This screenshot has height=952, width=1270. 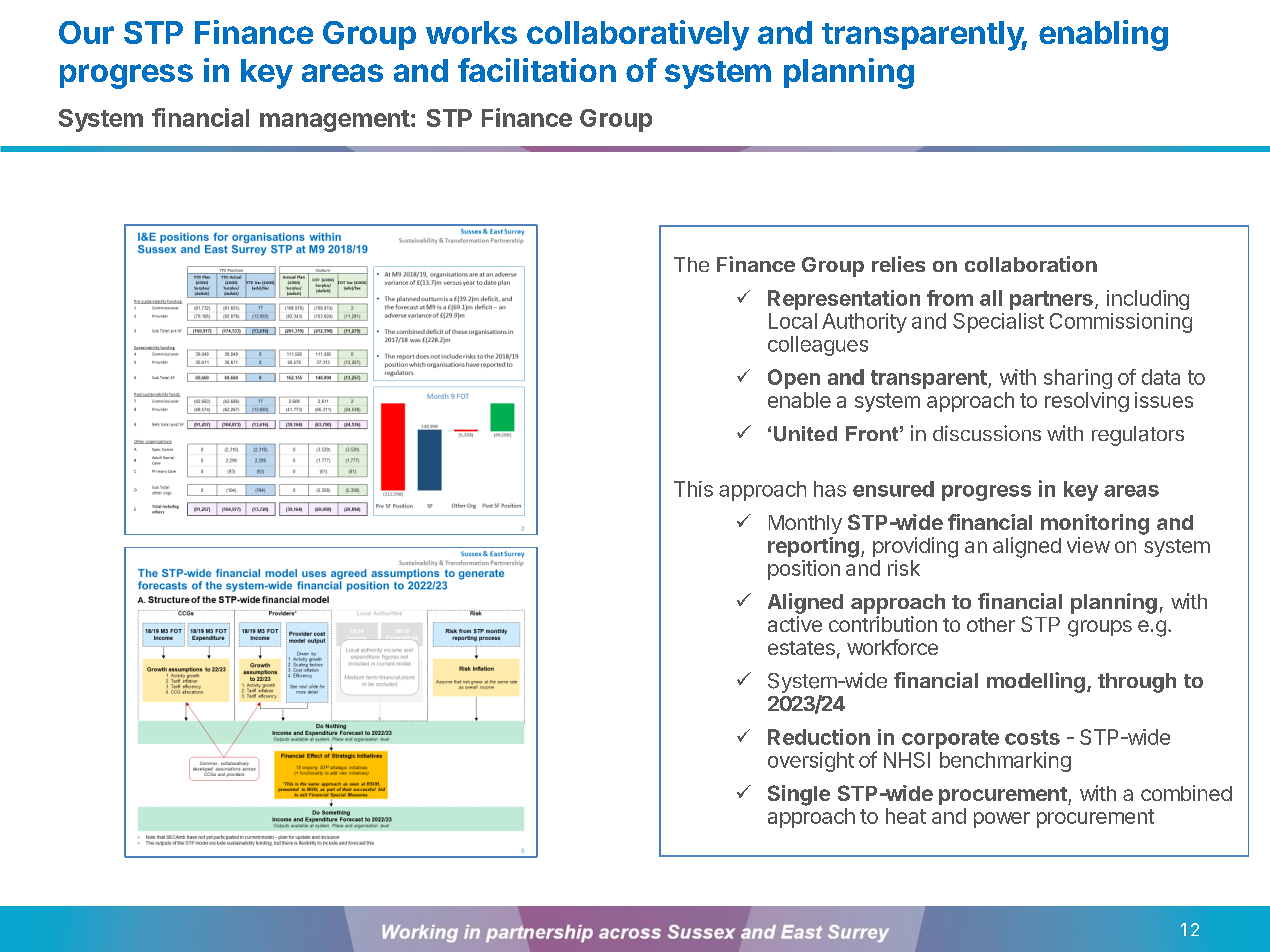 I want to click on view, so click(x=1088, y=545).
